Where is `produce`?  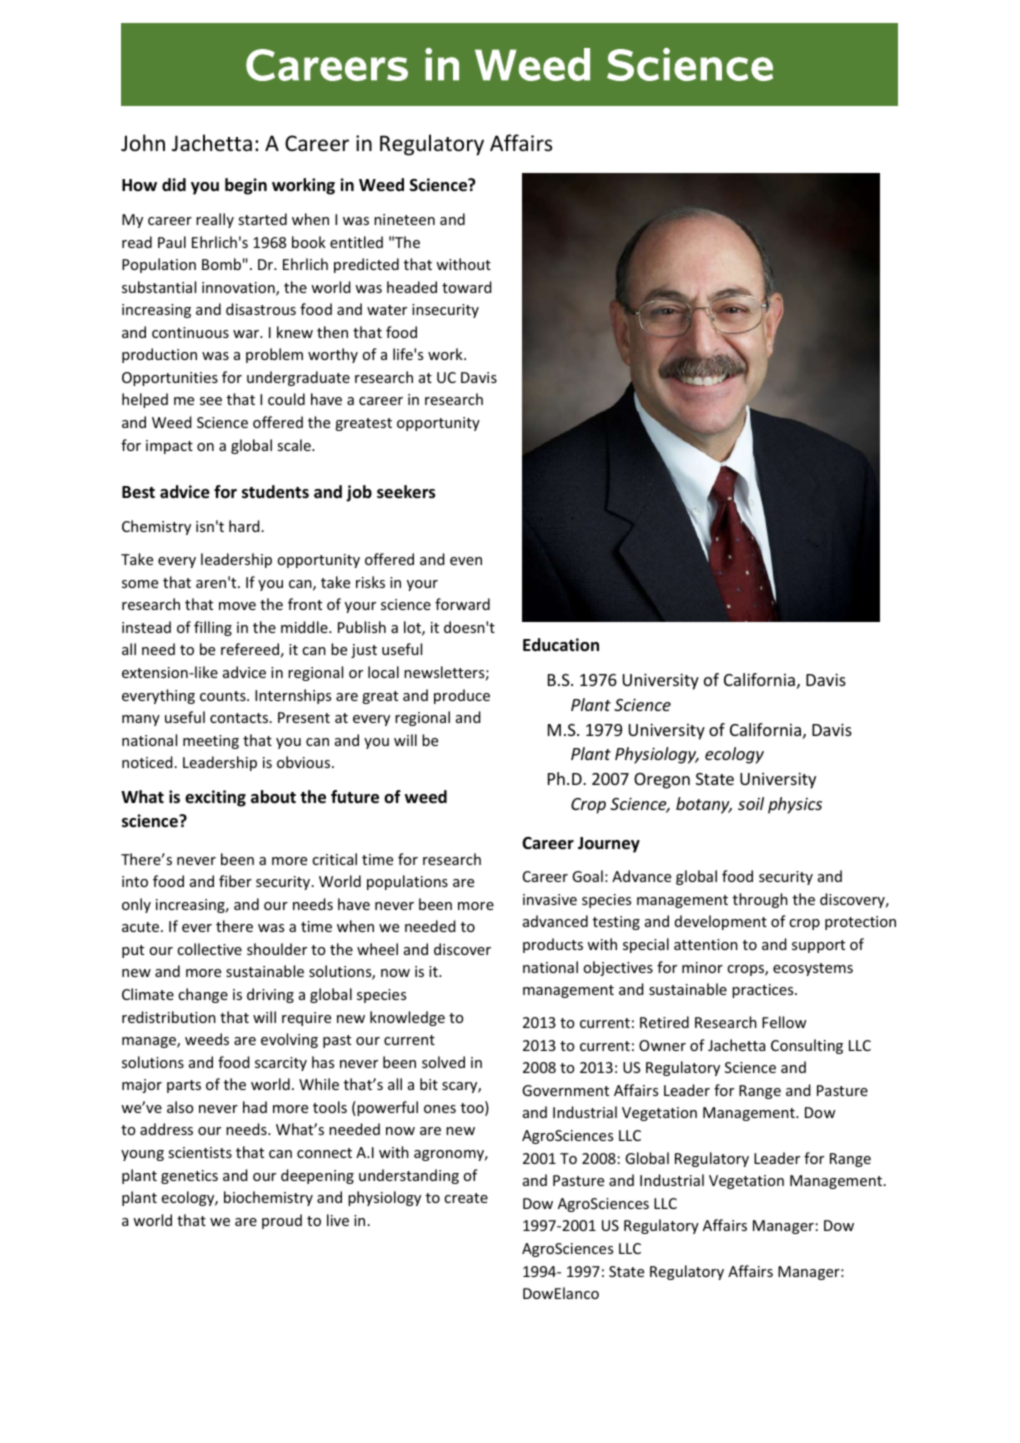 produce is located at coordinates (462, 696).
